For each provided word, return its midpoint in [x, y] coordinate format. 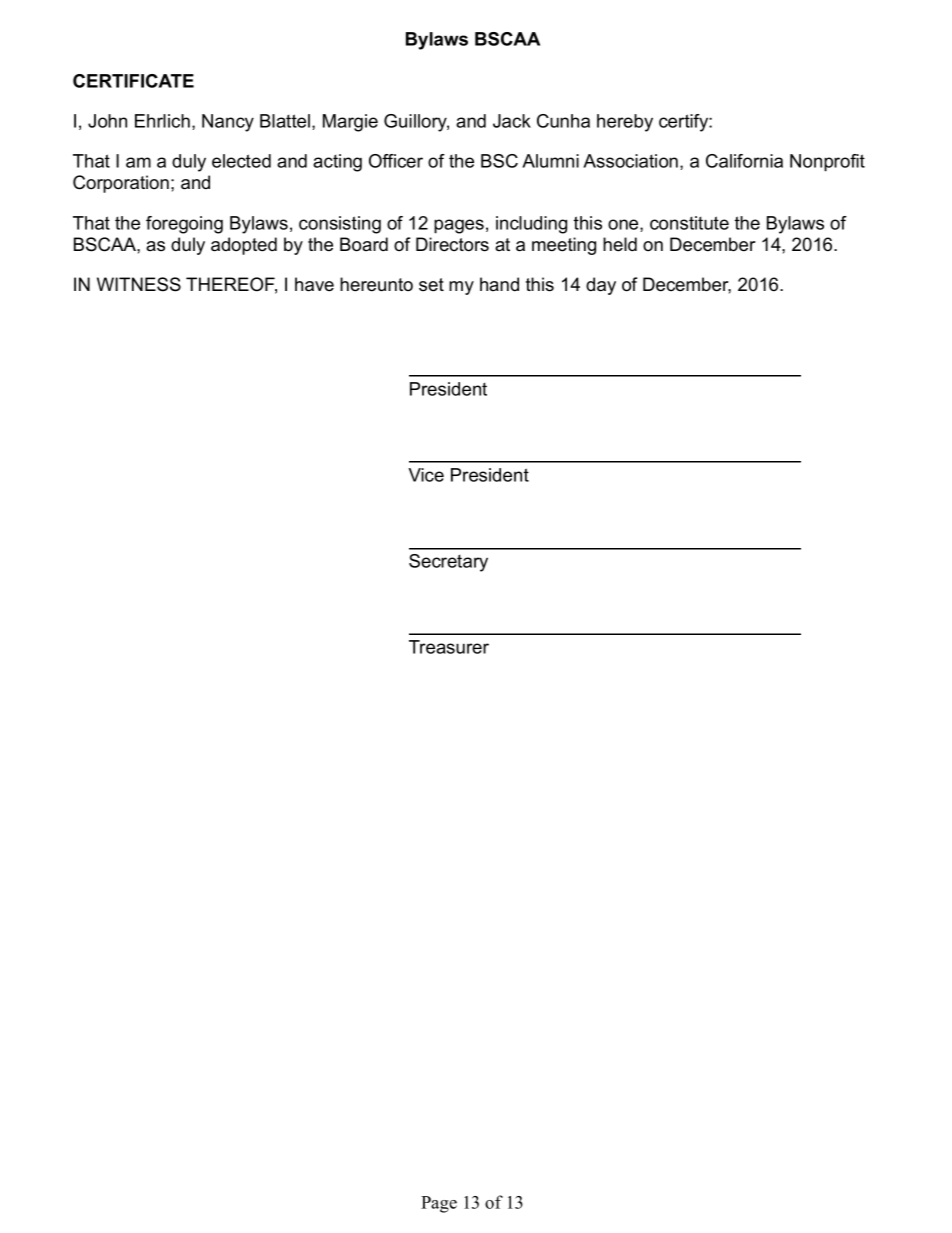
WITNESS [139, 284]
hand [499, 284]
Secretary [448, 563]
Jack [512, 121]
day [601, 286]
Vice [426, 475]
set [431, 285]
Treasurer [449, 647]
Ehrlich [162, 121]
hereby [625, 123]
